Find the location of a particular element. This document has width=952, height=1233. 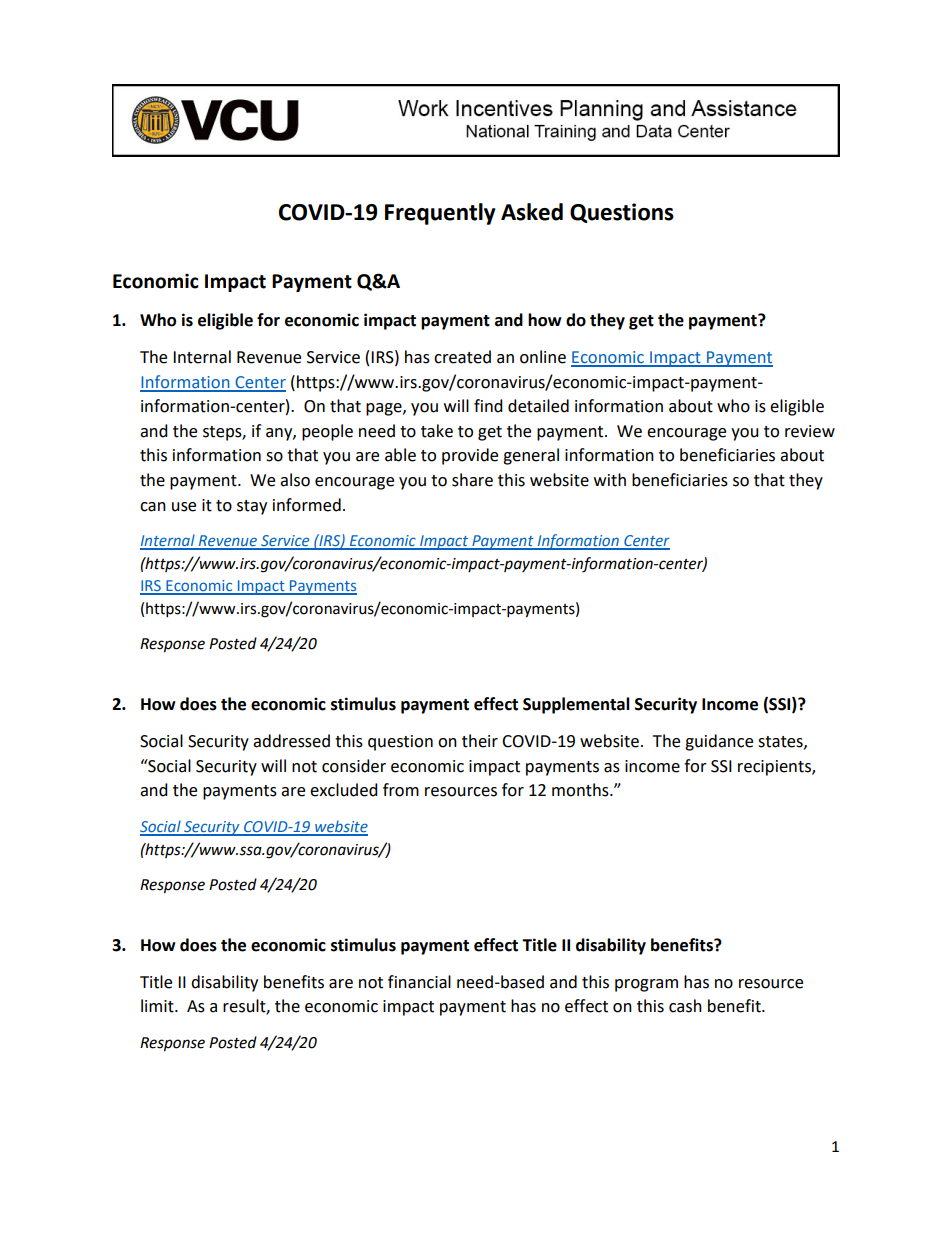

cash is located at coordinates (685, 1006).
